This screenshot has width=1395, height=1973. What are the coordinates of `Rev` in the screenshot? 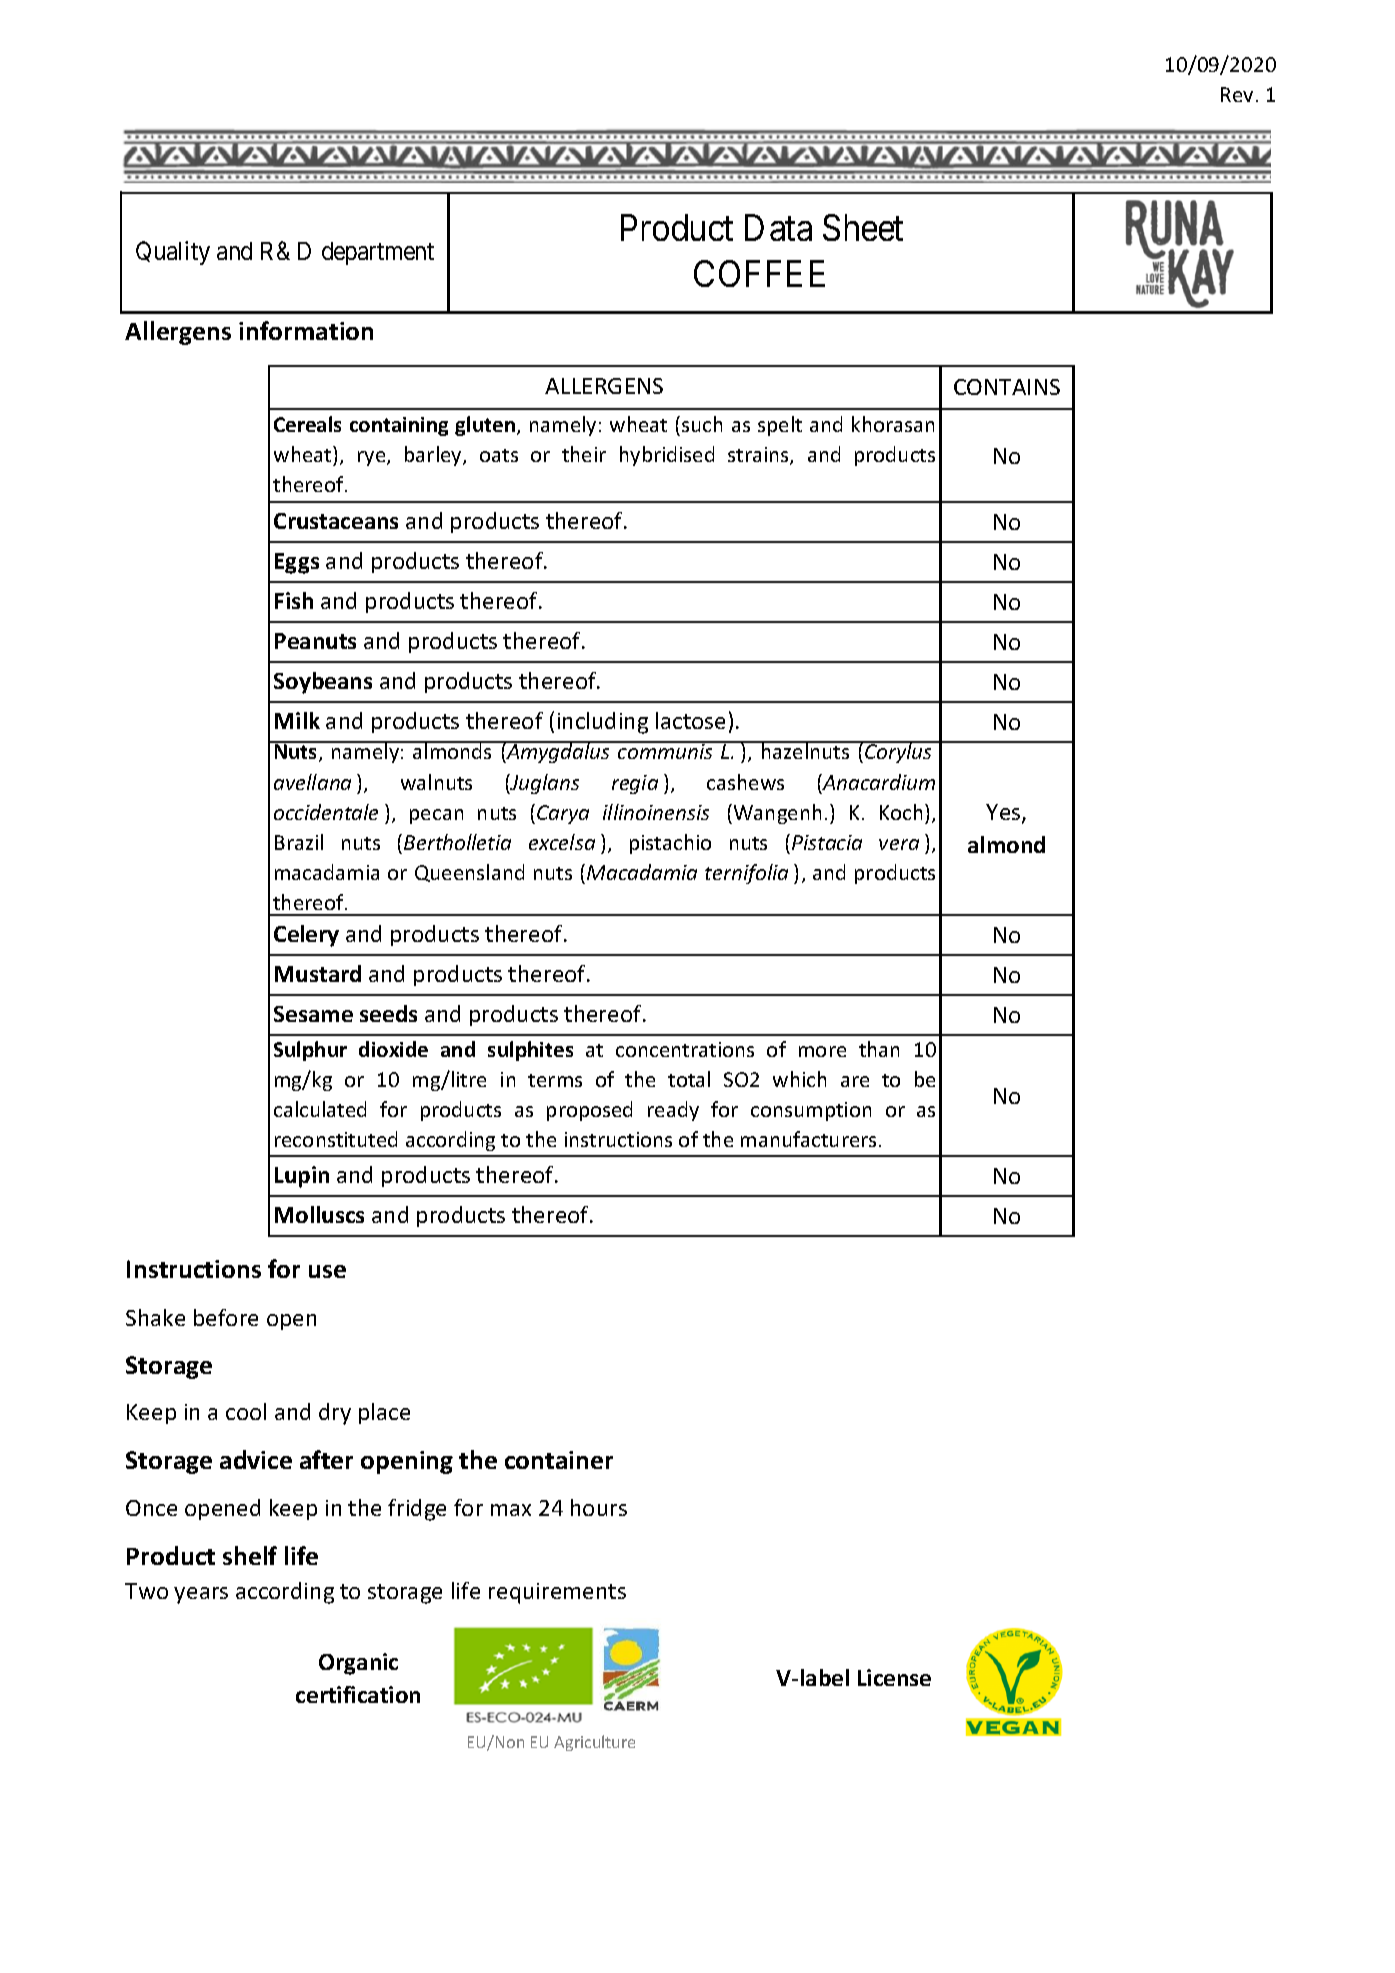 It's located at (1237, 94).
